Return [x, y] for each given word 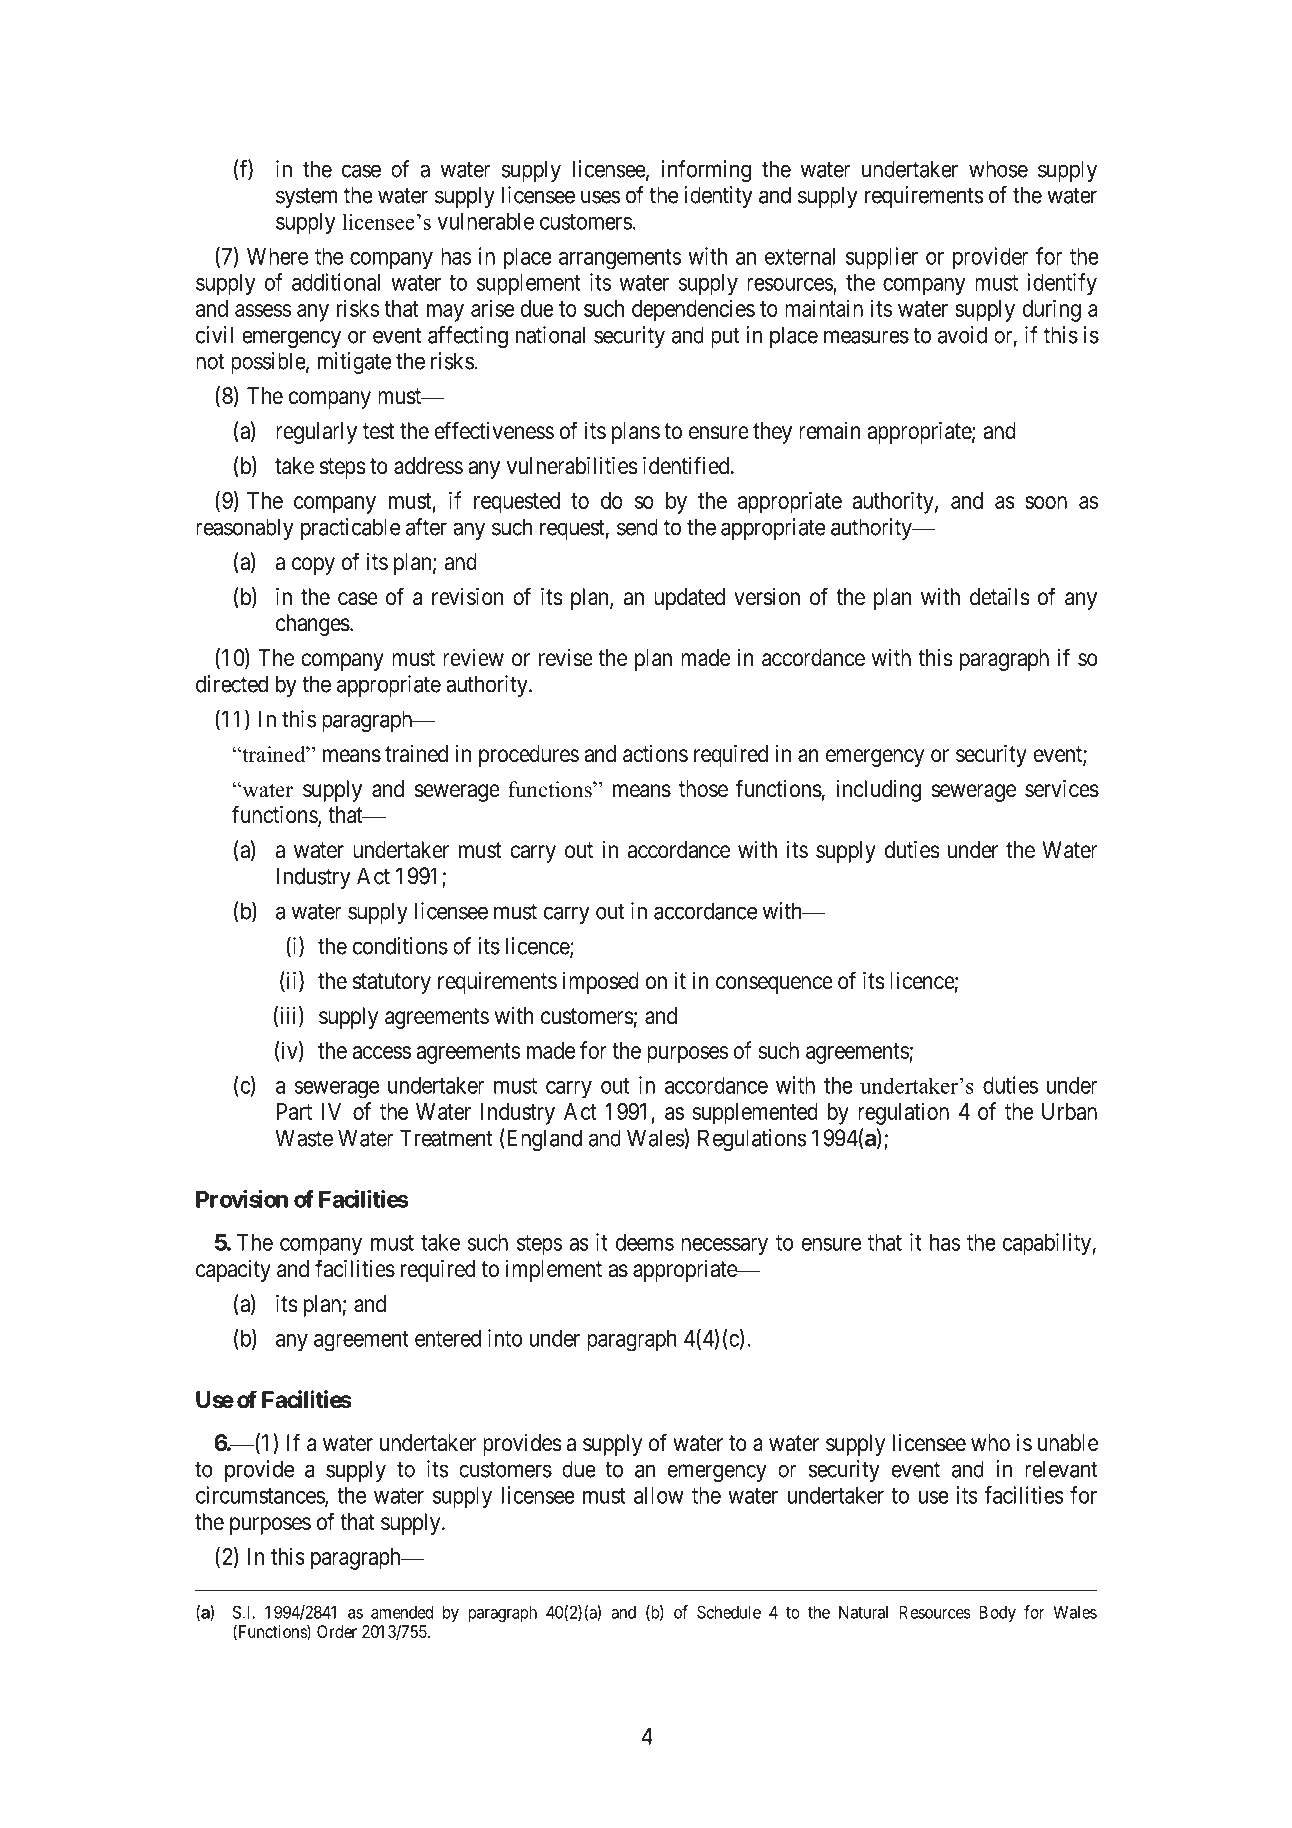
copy [313, 566]
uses [600, 197]
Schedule [729, 1612]
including [878, 791]
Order [337, 1631]
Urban [1069, 1111]
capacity [233, 1271]
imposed [601, 983]
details [999, 597]
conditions [400, 946]
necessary [724, 1247]
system [306, 197]
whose [998, 169]
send [637, 527]
